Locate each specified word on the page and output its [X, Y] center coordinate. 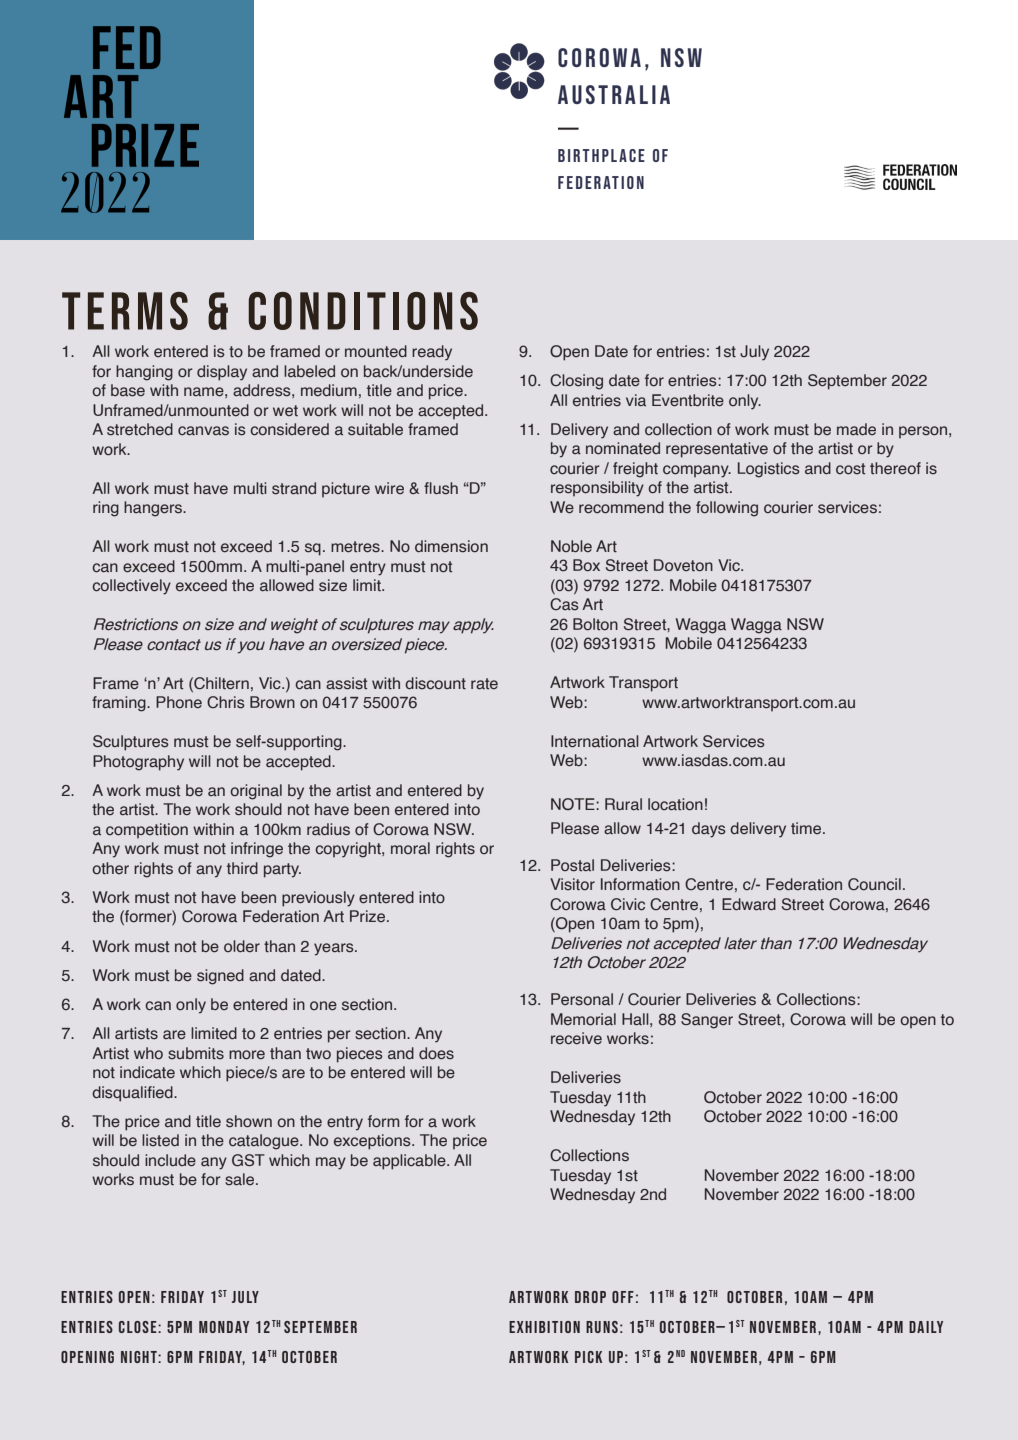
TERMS [125, 311]
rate [484, 683]
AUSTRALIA [614, 94]
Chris [226, 702]
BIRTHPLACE [601, 155]
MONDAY [224, 1327]
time [807, 828]
